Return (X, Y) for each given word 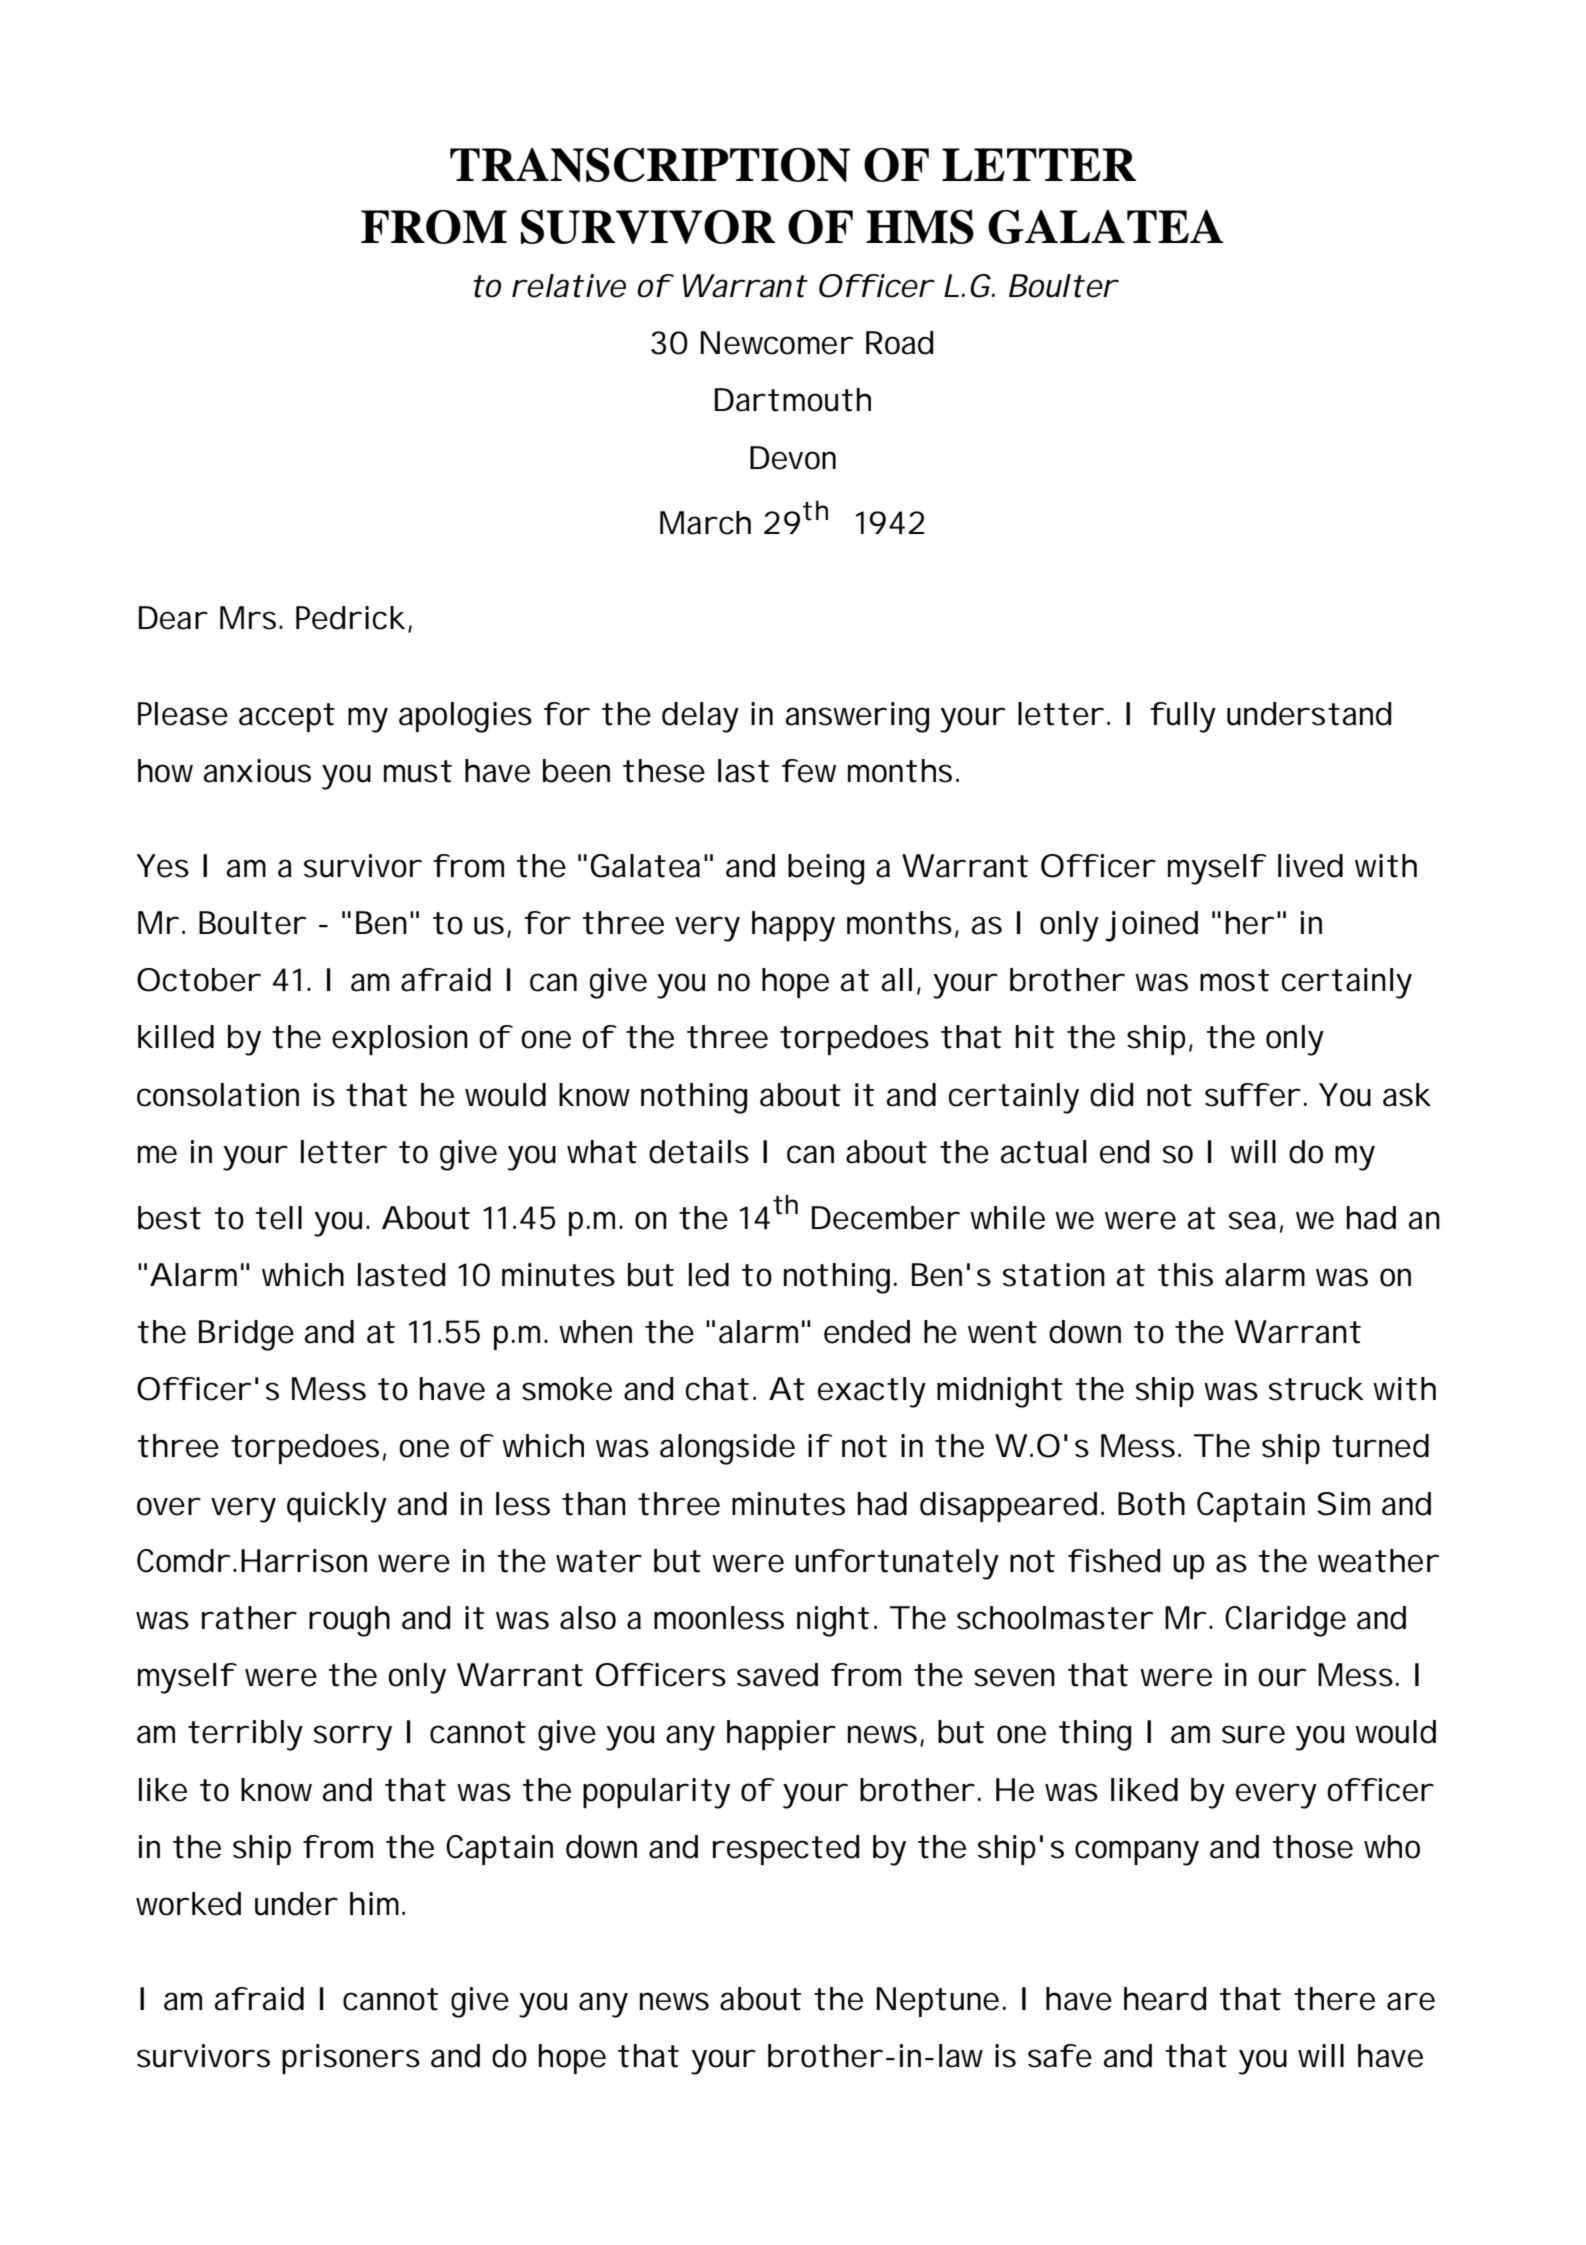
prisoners (351, 2059)
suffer (1252, 1095)
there (1334, 1999)
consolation (218, 1095)
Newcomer (777, 343)
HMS (920, 226)
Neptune (938, 2002)
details (699, 1152)
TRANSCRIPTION (650, 164)
